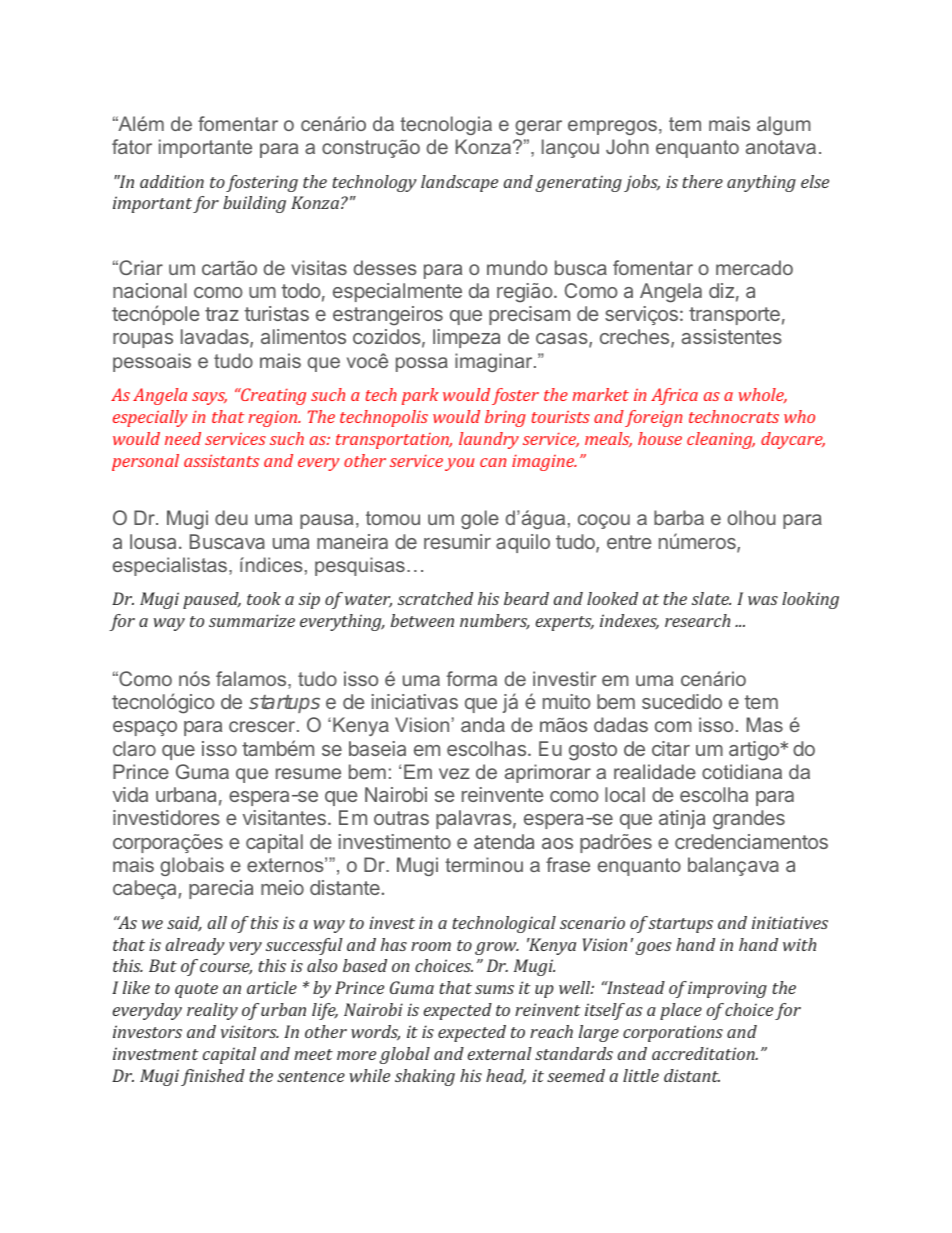 This screenshot has width=952, height=1233. Describe the element at coordinates (172, 181) in the screenshot. I see `addition` at that location.
